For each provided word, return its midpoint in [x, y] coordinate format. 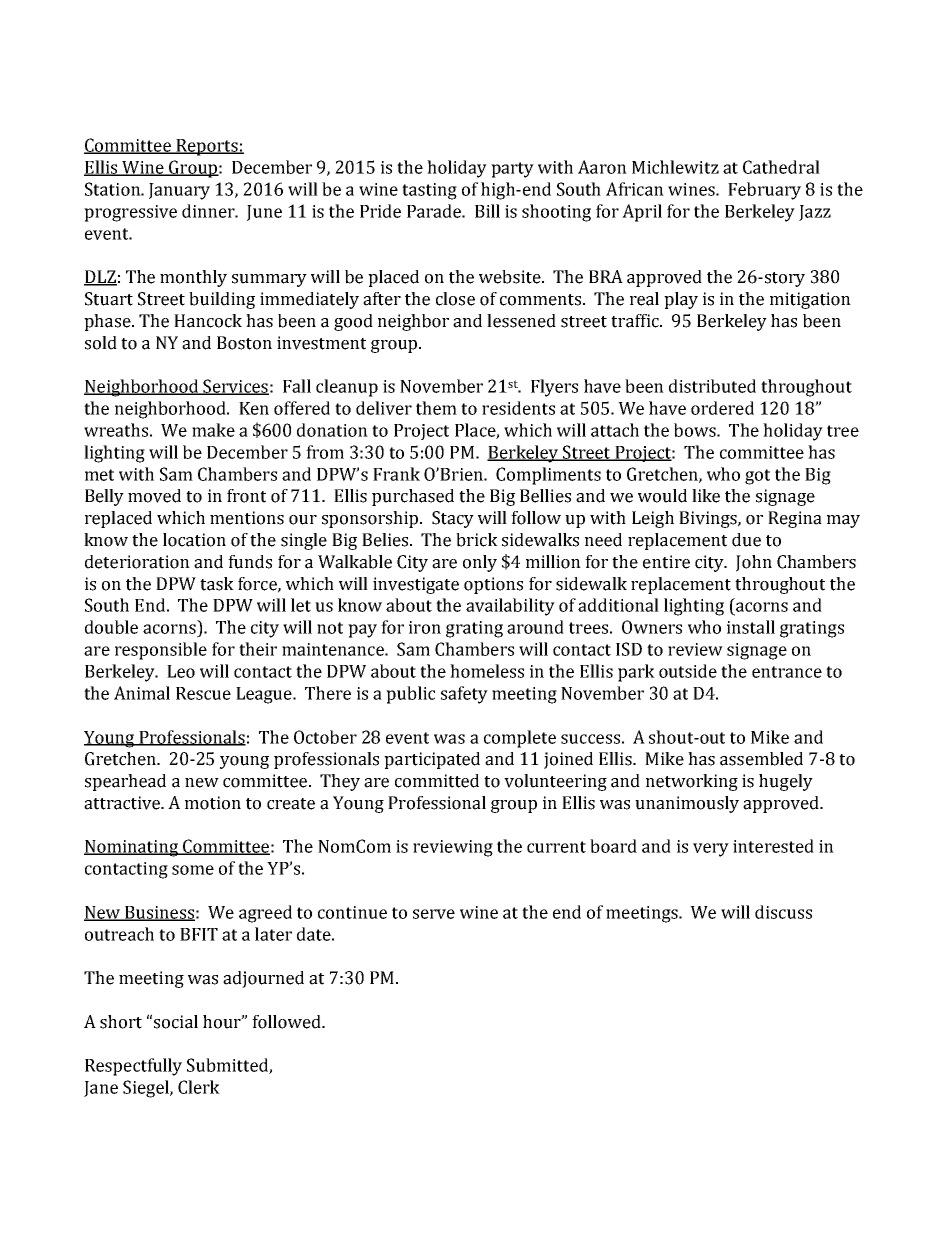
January [179, 191]
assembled [761, 759]
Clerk [199, 1087]
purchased [413, 497]
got [757, 477]
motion [213, 803]
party [512, 170]
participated [432, 760]
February [764, 191]
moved [154, 496]
